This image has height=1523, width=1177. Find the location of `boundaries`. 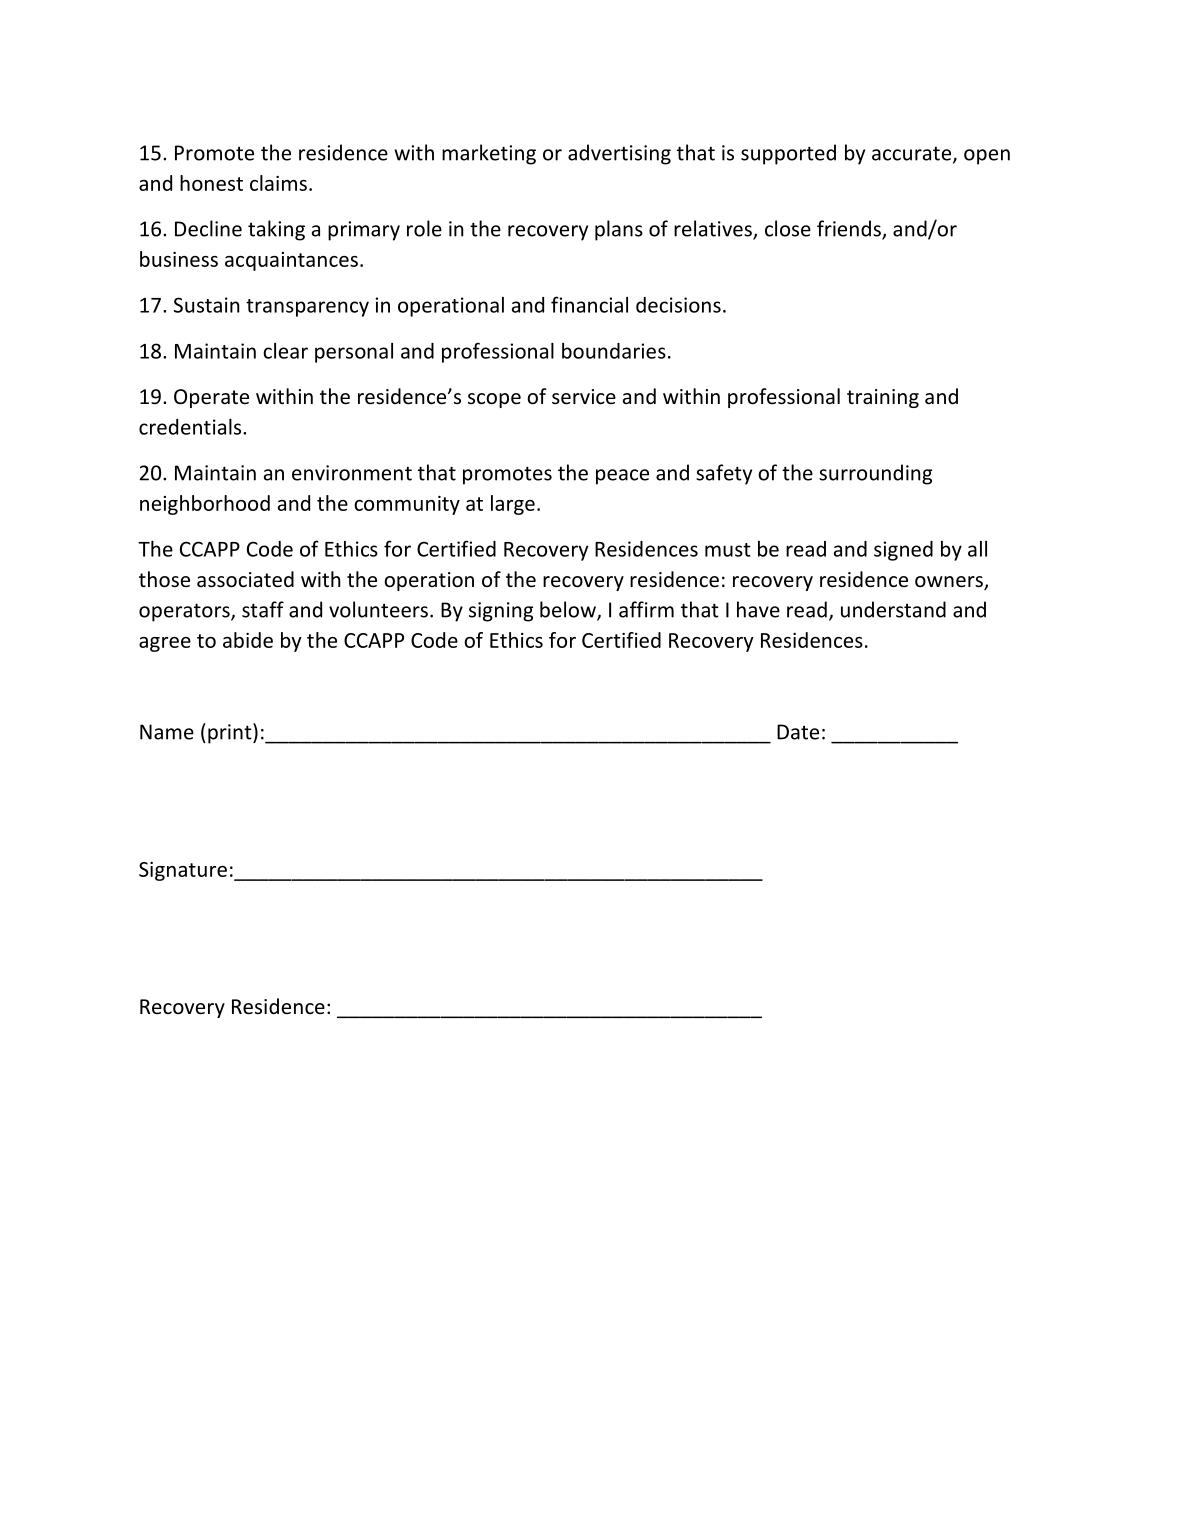

boundaries is located at coordinates (614, 351).
